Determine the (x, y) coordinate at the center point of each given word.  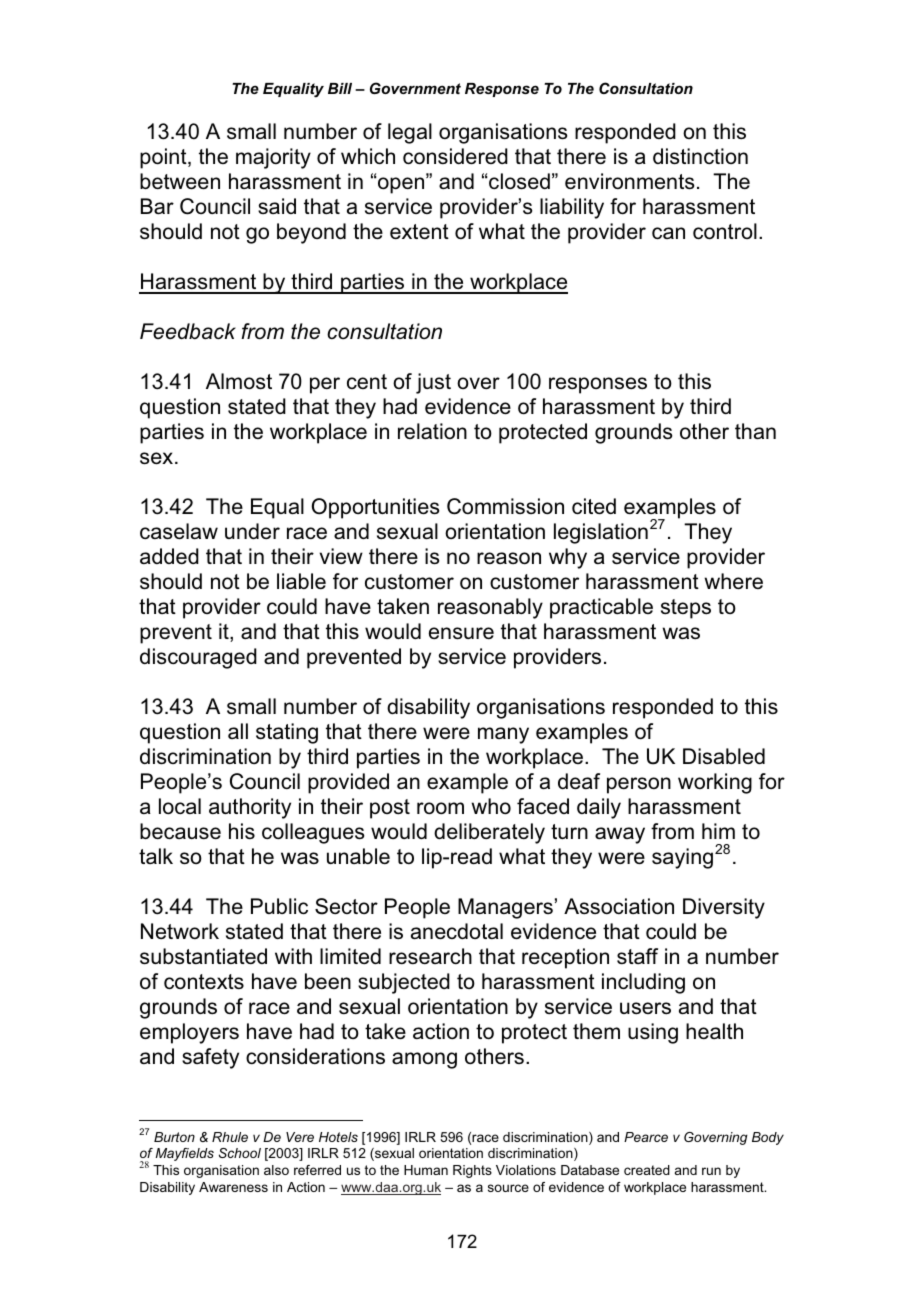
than (755, 431)
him (718, 831)
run (711, 1171)
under (252, 531)
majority (273, 158)
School (240, 1153)
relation (432, 431)
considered (455, 156)
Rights (472, 1171)
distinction (700, 156)
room (440, 808)
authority (250, 808)
